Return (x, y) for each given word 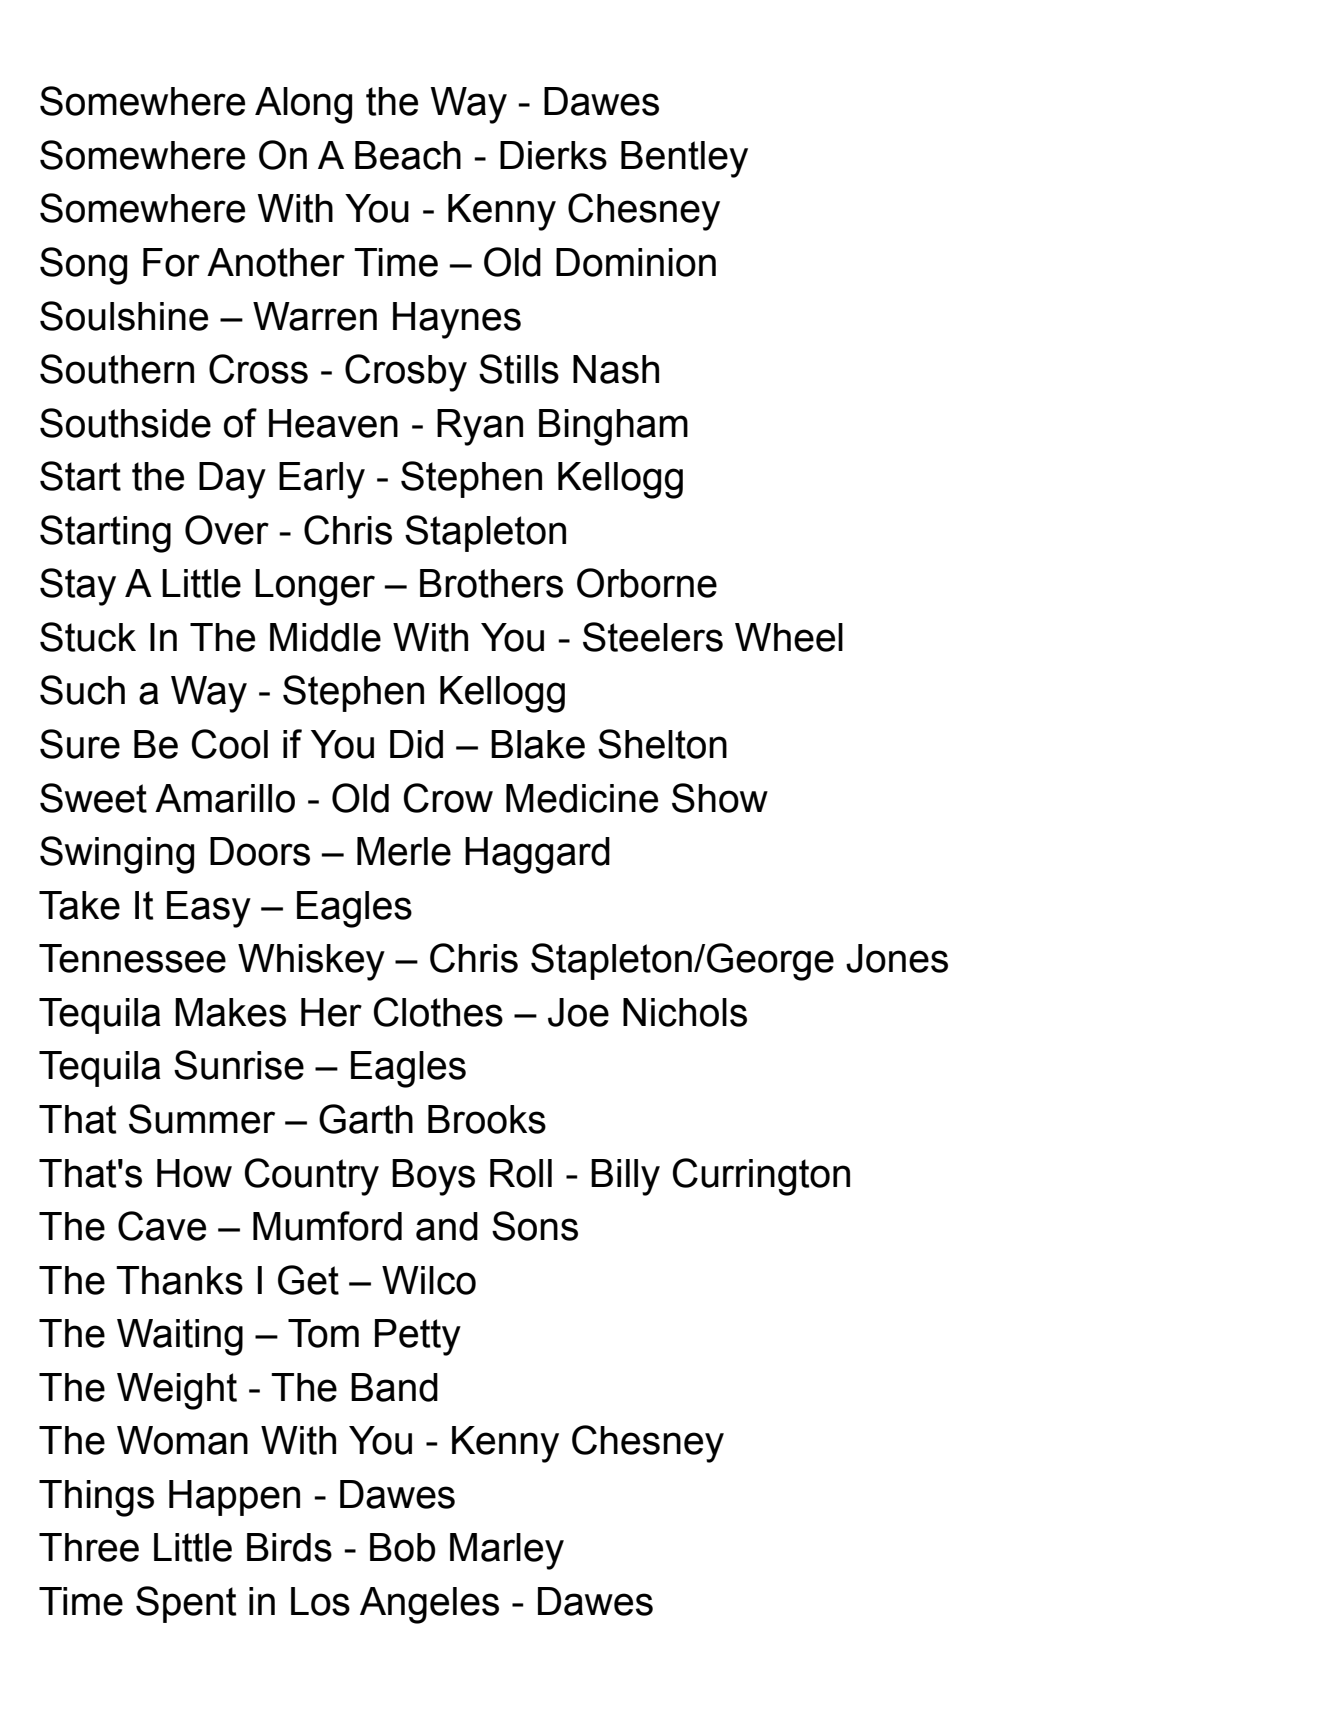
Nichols (685, 1012)
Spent (186, 1604)
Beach (408, 155)
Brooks (487, 1119)
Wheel (789, 637)
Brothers (491, 583)
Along (303, 105)
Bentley (684, 159)
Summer (202, 1119)
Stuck (88, 637)
